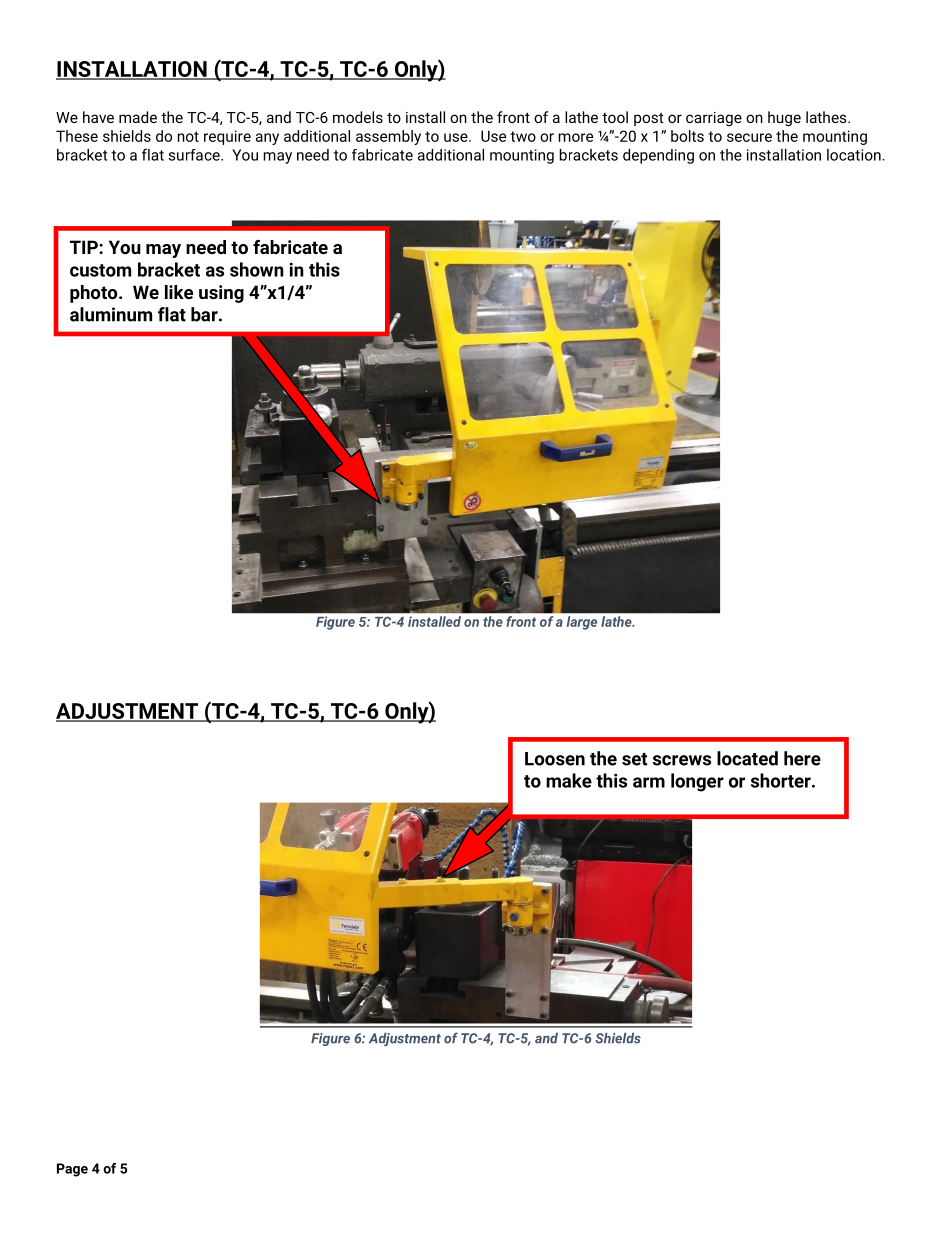 This screenshot has height=1233, width=952. What do you see at coordinates (188, 136) in the screenshot?
I see `not` at bounding box center [188, 136].
